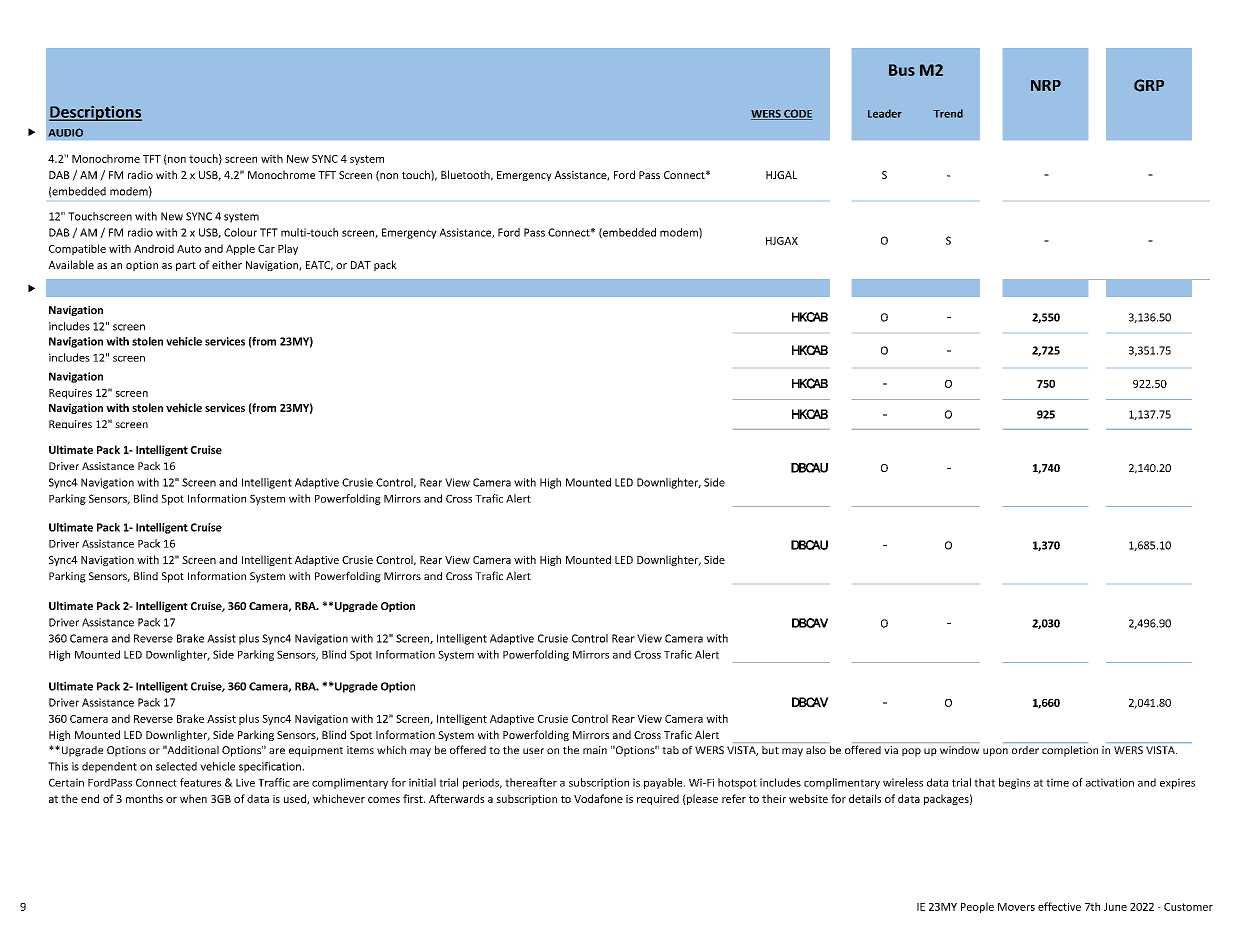 This document has width=1233, height=952. Describe the element at coordinates (1046, 85) in the document. I see `NRP` at that location.
